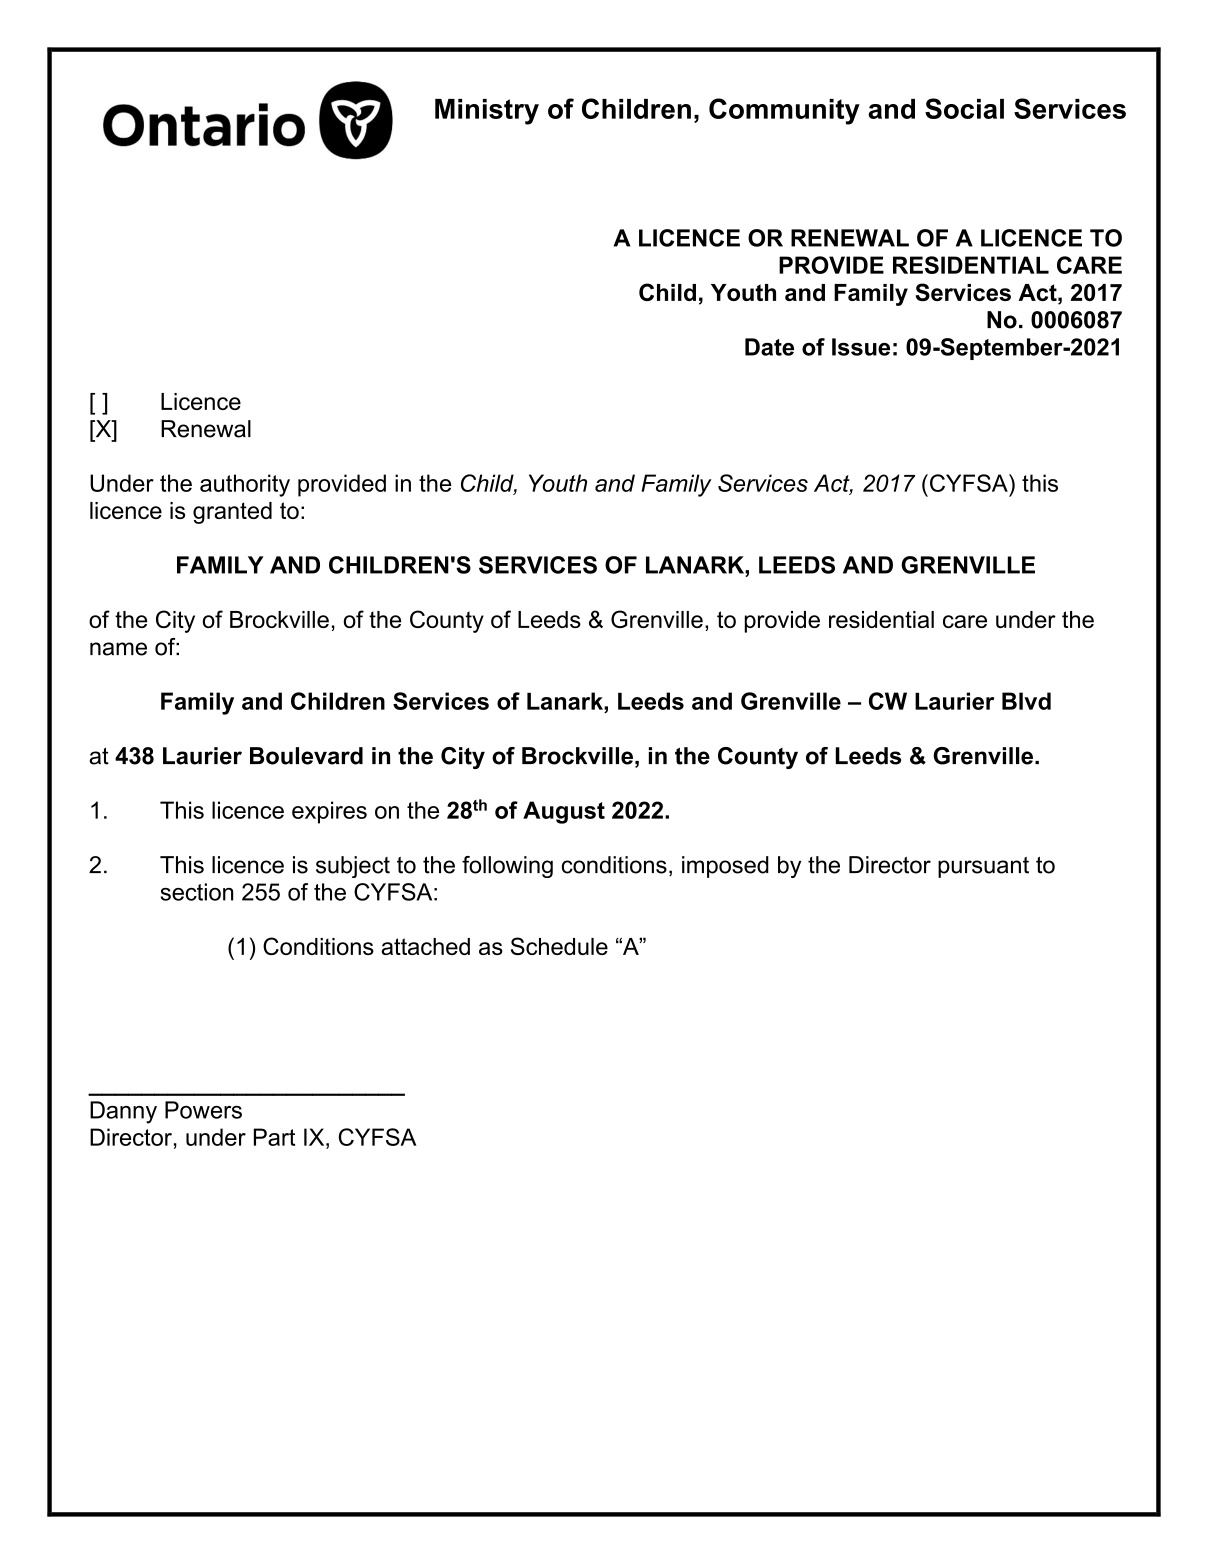 This screenshot has height=1564, width=1208. What do you see at coordinates (487, 112) in the screenshot?
I see `Ministry` at bounding box center [487, 112].
